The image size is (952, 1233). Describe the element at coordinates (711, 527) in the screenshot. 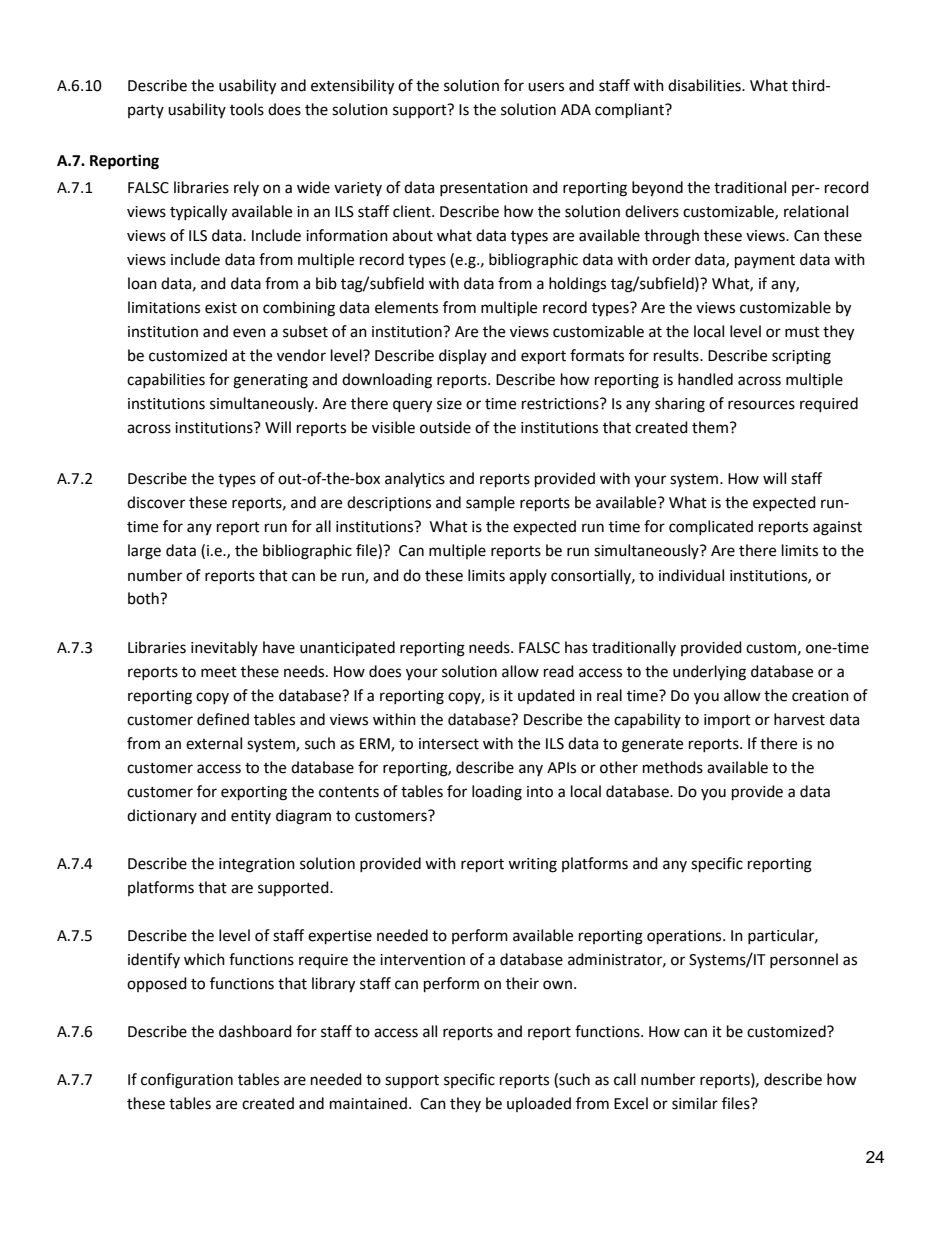

I see `complicated` at that location.
